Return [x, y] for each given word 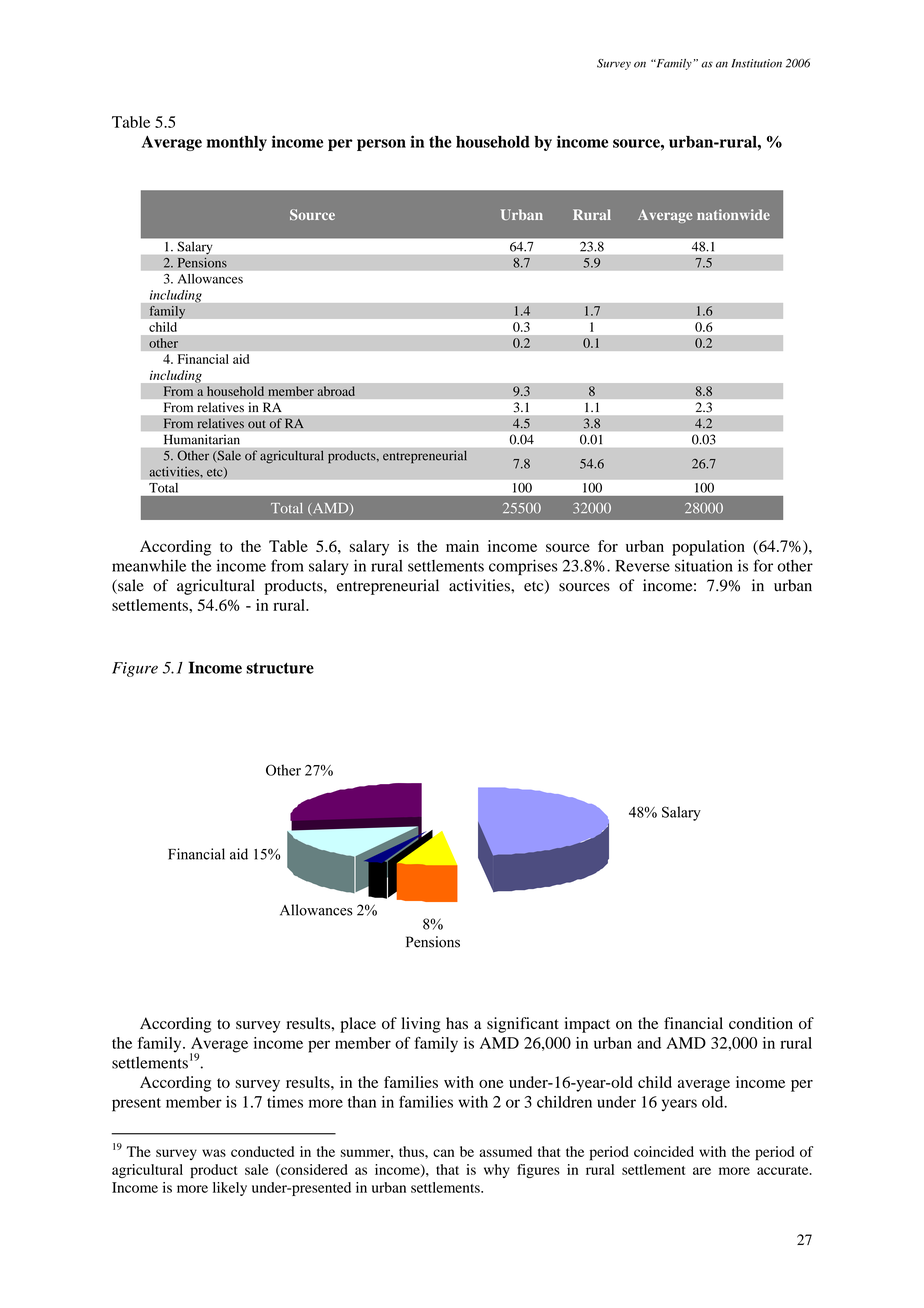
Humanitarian [202, 439]
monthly [237, 143]
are [702, 1171]
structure [280, 668]
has [457, 1023]
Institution [757, 63]
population [708, 548]
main [462, 546]
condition [761, 1023]
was [214, 1153]
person [381, 145]
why [497, 1171]
